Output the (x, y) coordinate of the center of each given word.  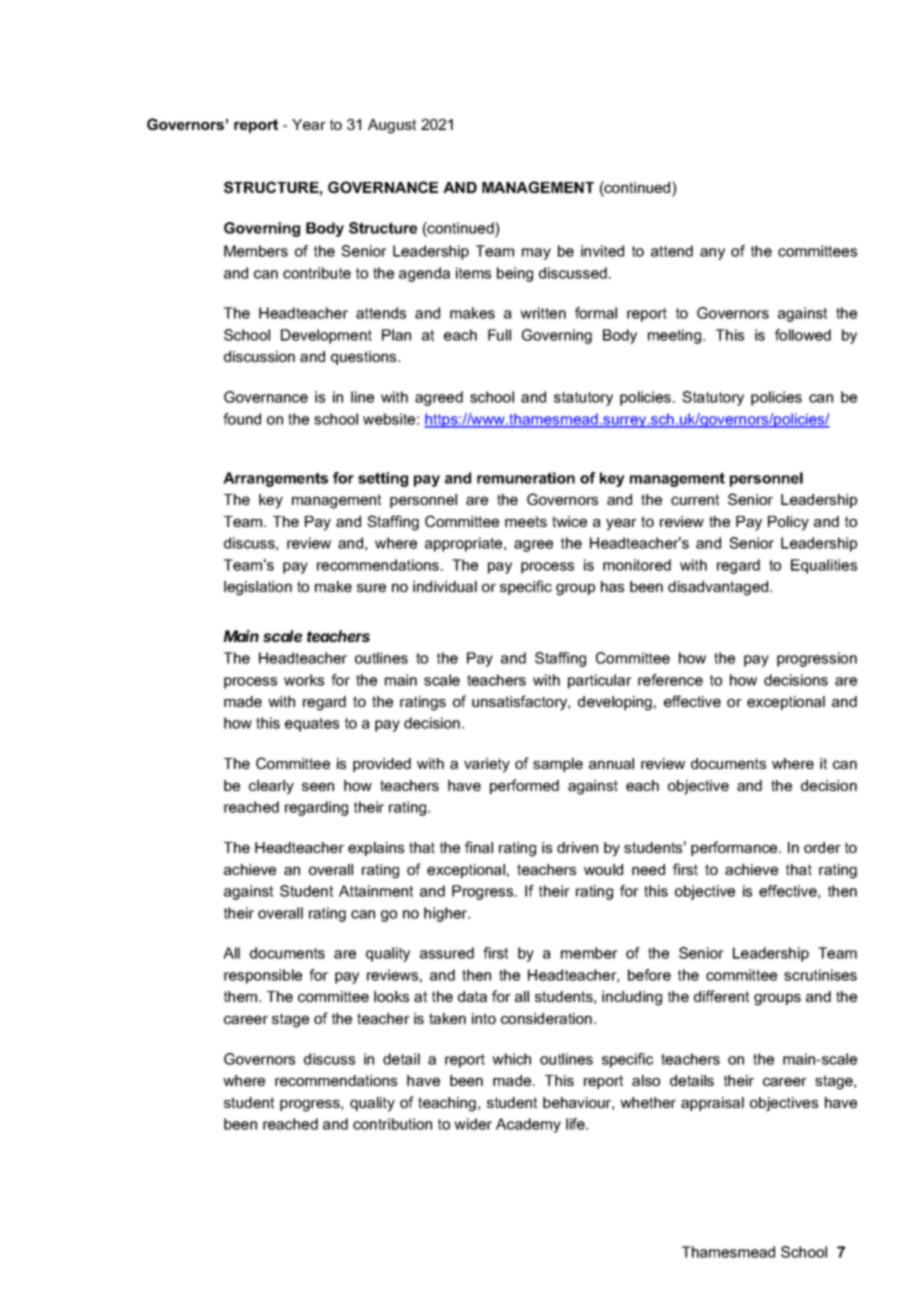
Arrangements (275, 479)
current (695, 499)
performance (735, 848)
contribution (392, 1124)
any (712, 254)
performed (524, 786)
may (536, 254)
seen (318, 786)
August (392, 126)
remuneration (526, 478)
